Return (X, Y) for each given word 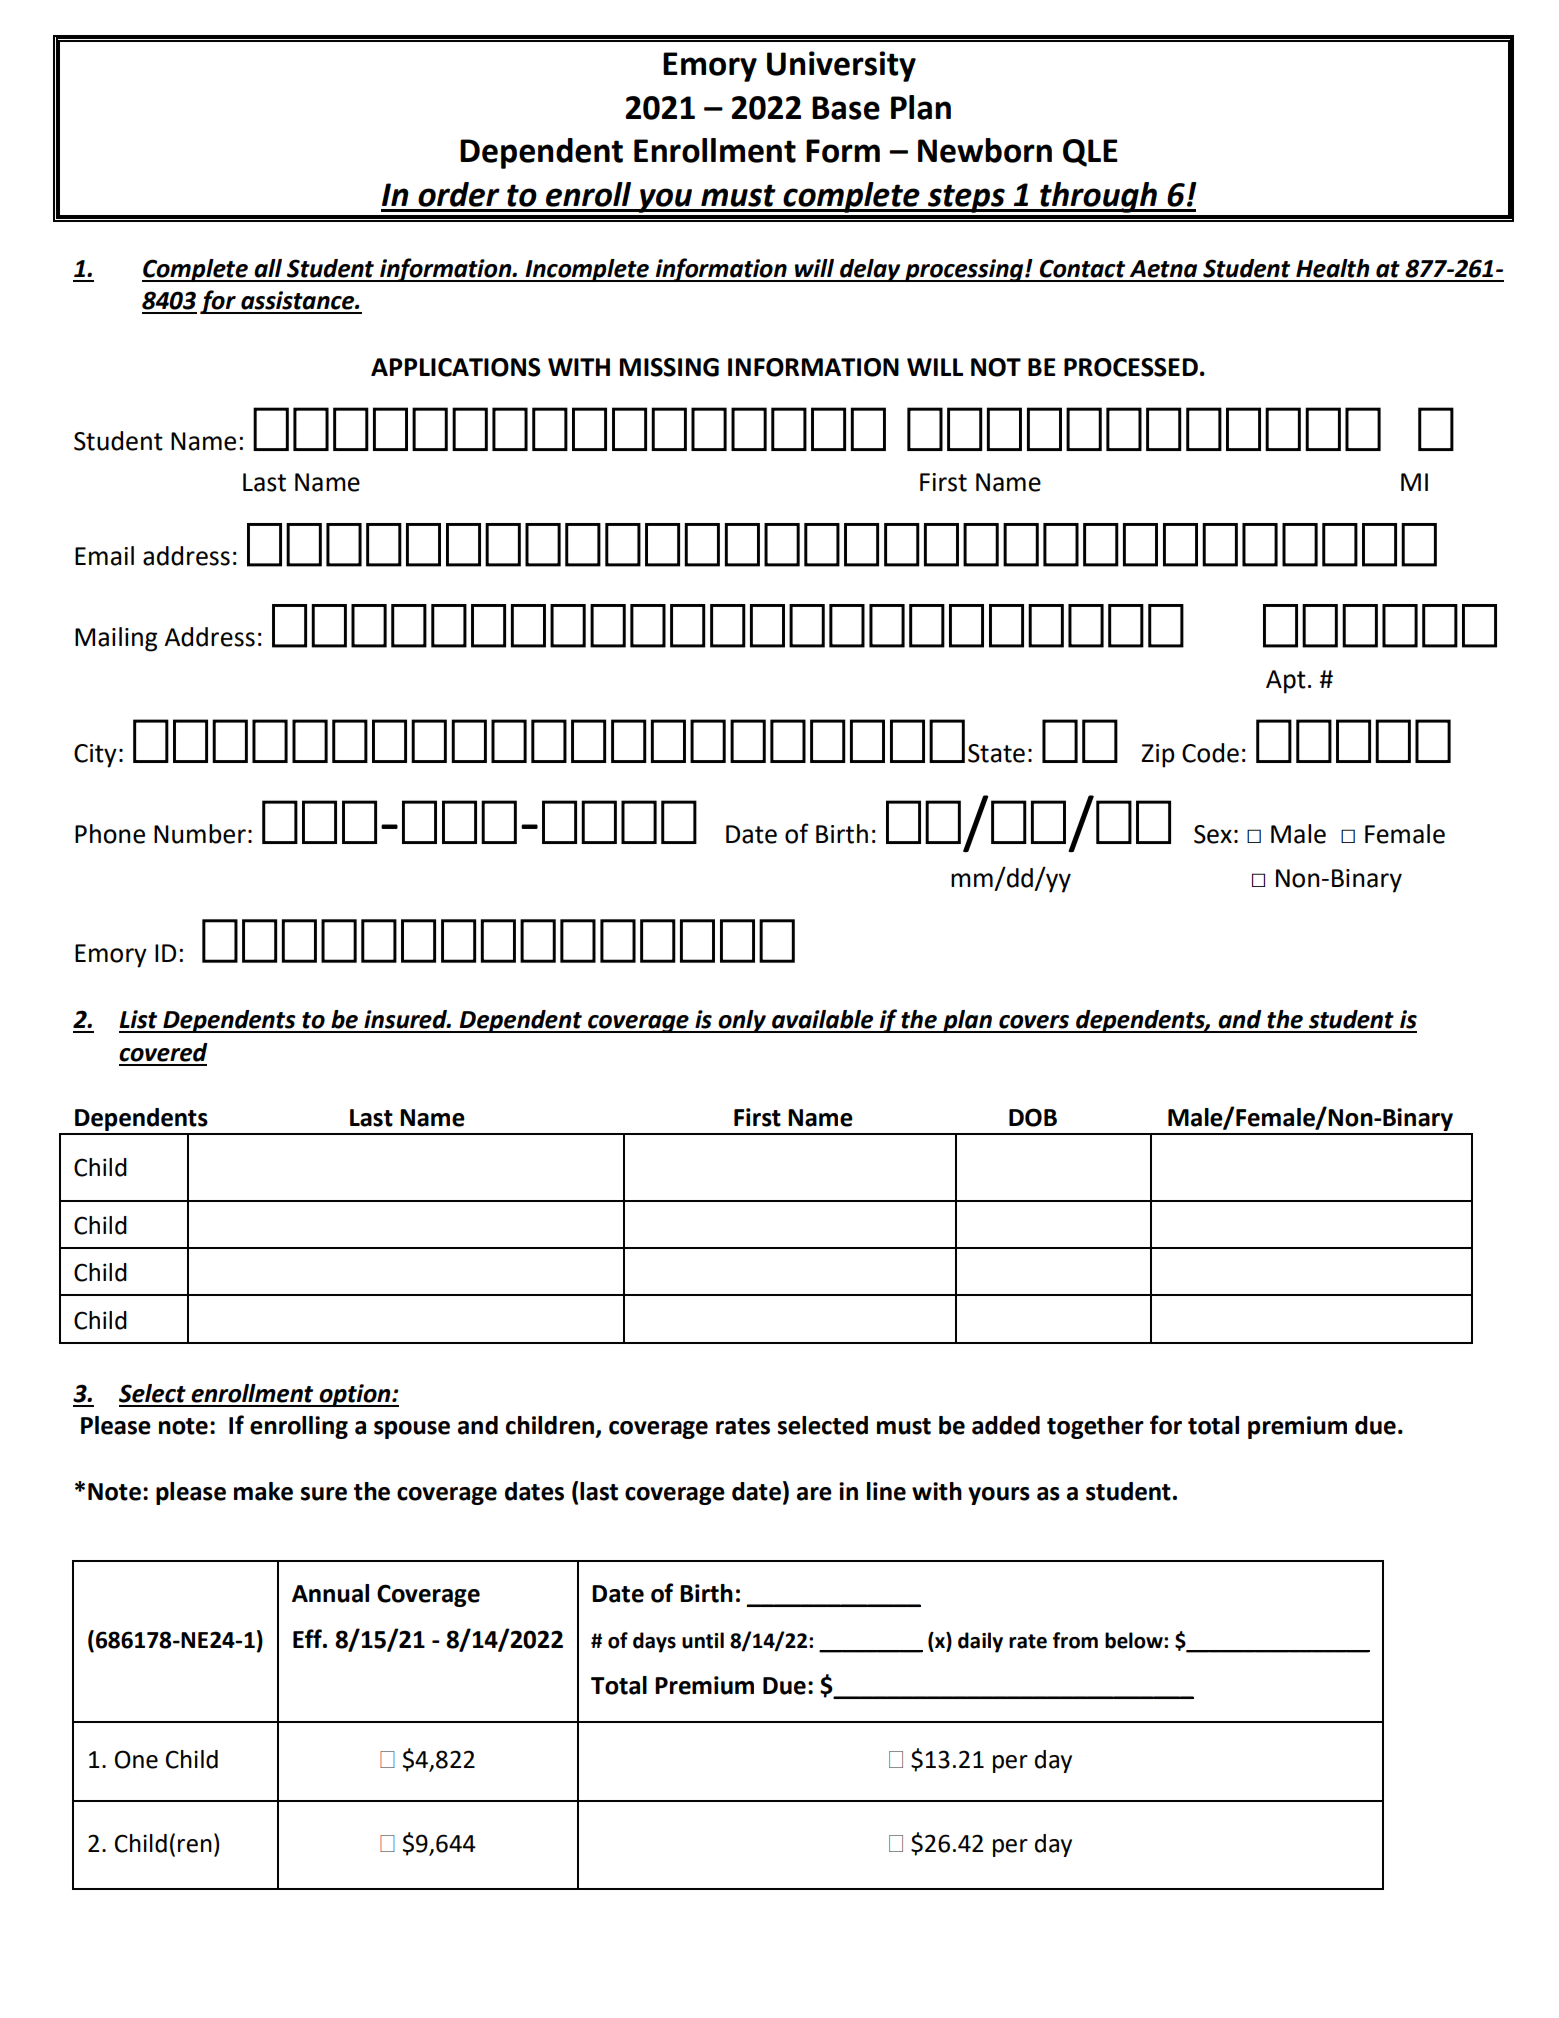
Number (200, 834)
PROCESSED (1131, 367)
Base (846, 108)
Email (104, 556)
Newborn (985, 150)
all (268, 268)
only (742, 1021)
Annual (330, 1593)
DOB (1033, 1117)
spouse (412, 1430)
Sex (1213, 834)
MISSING (669, 367)
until (703, 1640)
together (1095, 1427)
